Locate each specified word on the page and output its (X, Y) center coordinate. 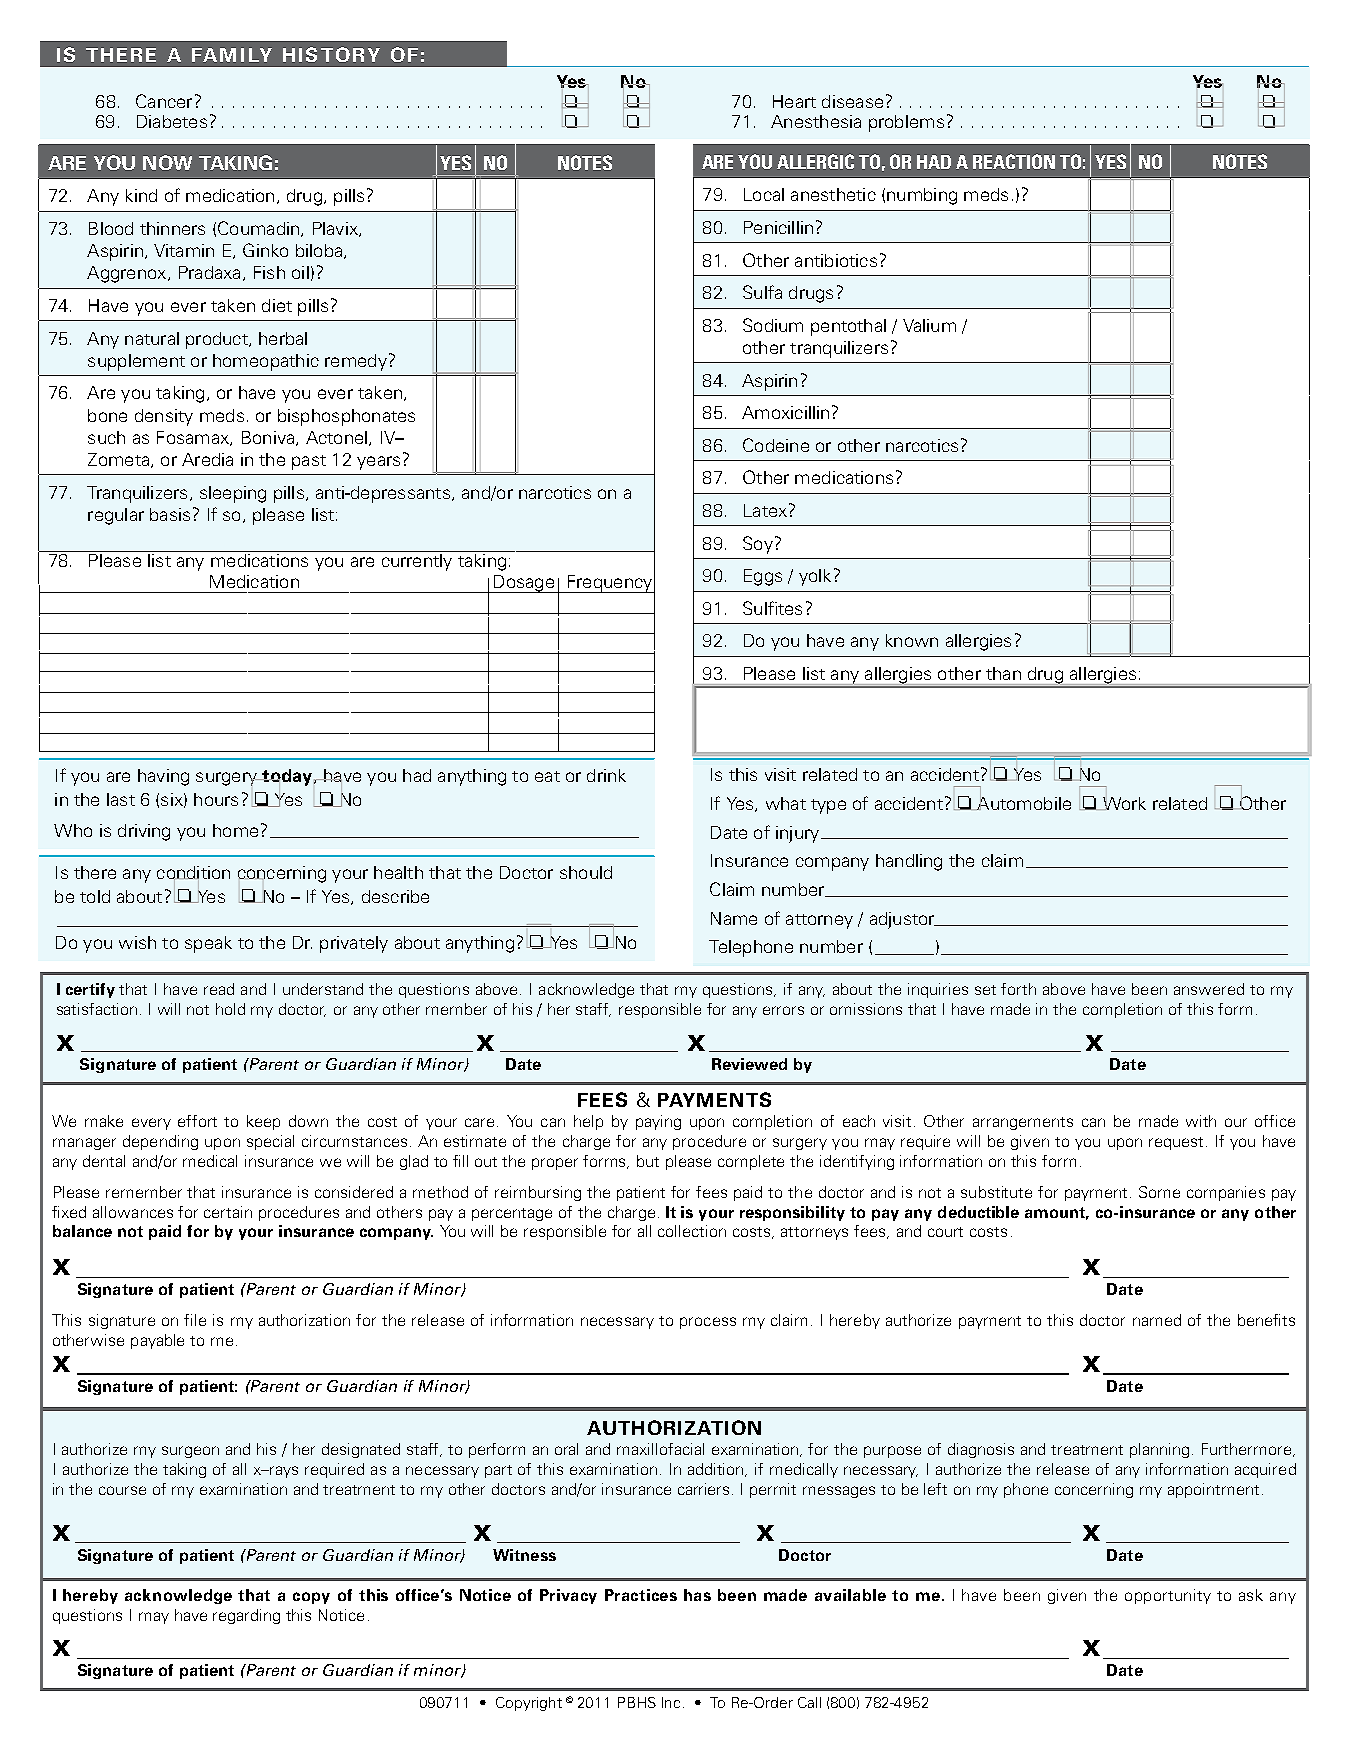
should (586, 872)
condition (193, 874)
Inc (671, 1702)
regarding (246, 1616)
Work (1124, 802)
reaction (1014, 161)
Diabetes (172, 121)
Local (764, 194)
